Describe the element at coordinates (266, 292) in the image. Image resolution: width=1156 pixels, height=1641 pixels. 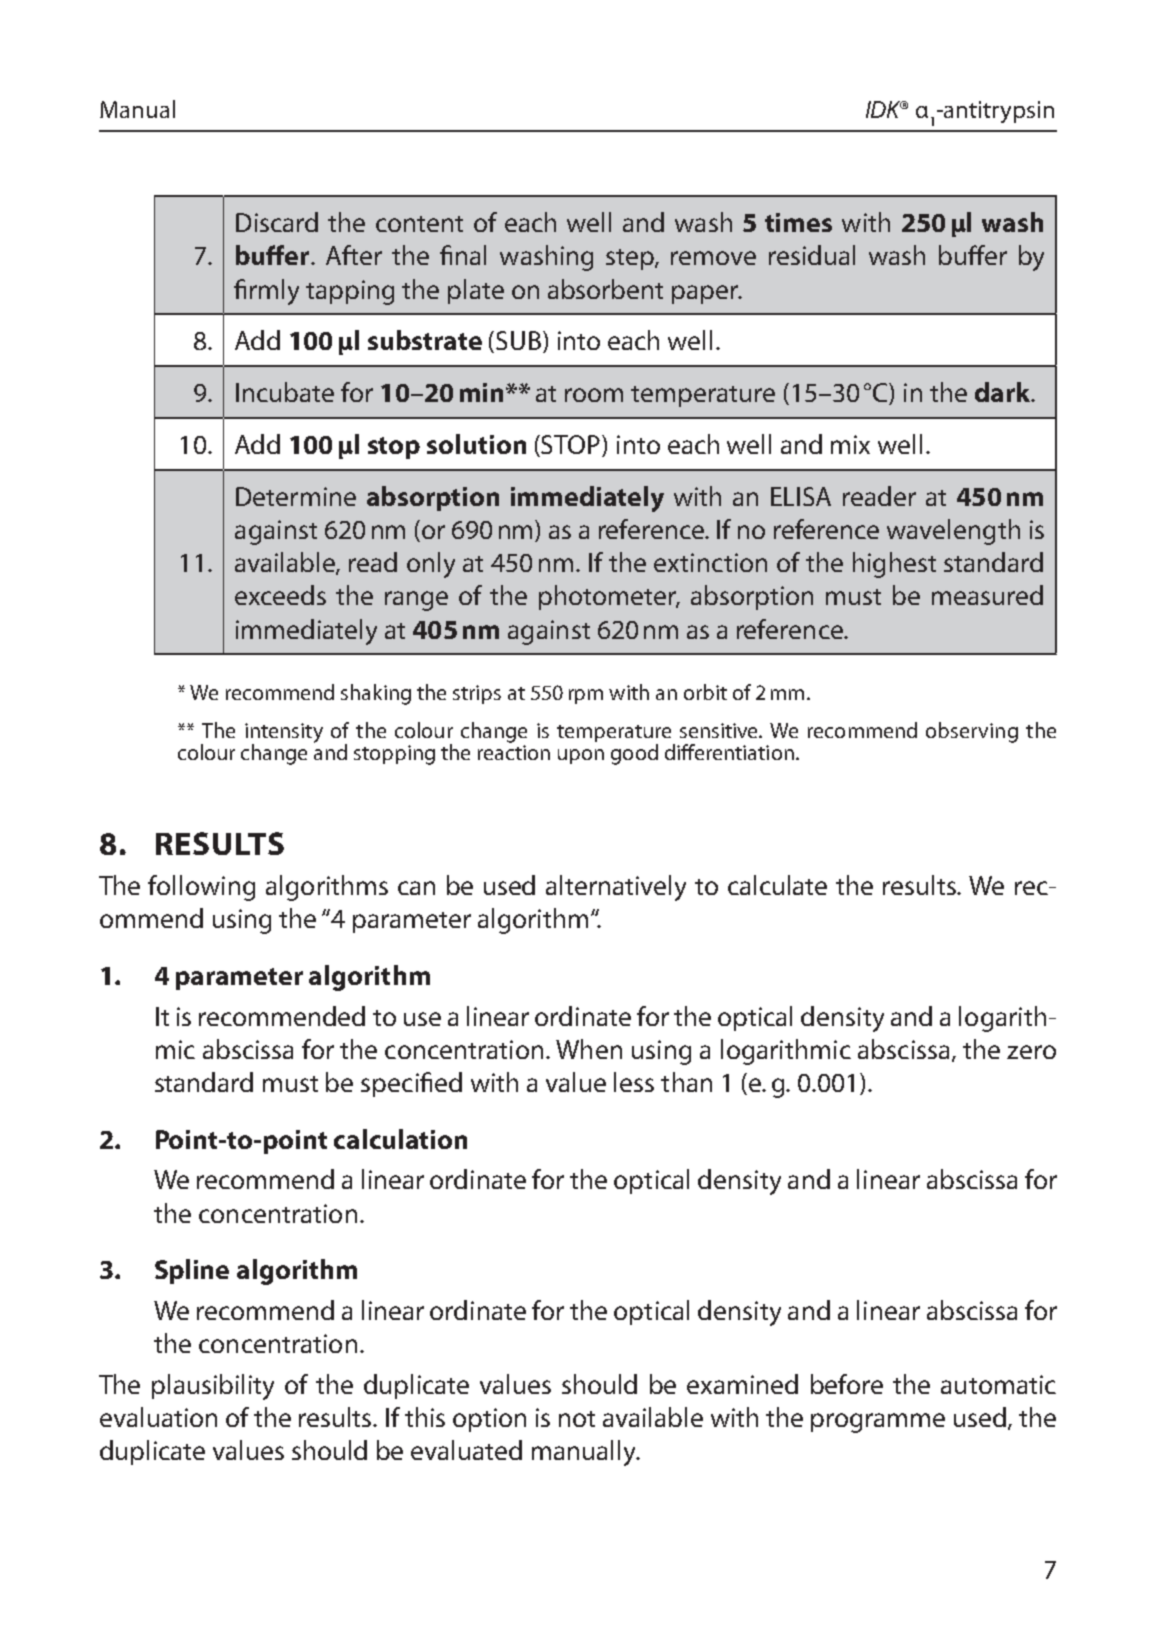
I see `firmly` at that location.
